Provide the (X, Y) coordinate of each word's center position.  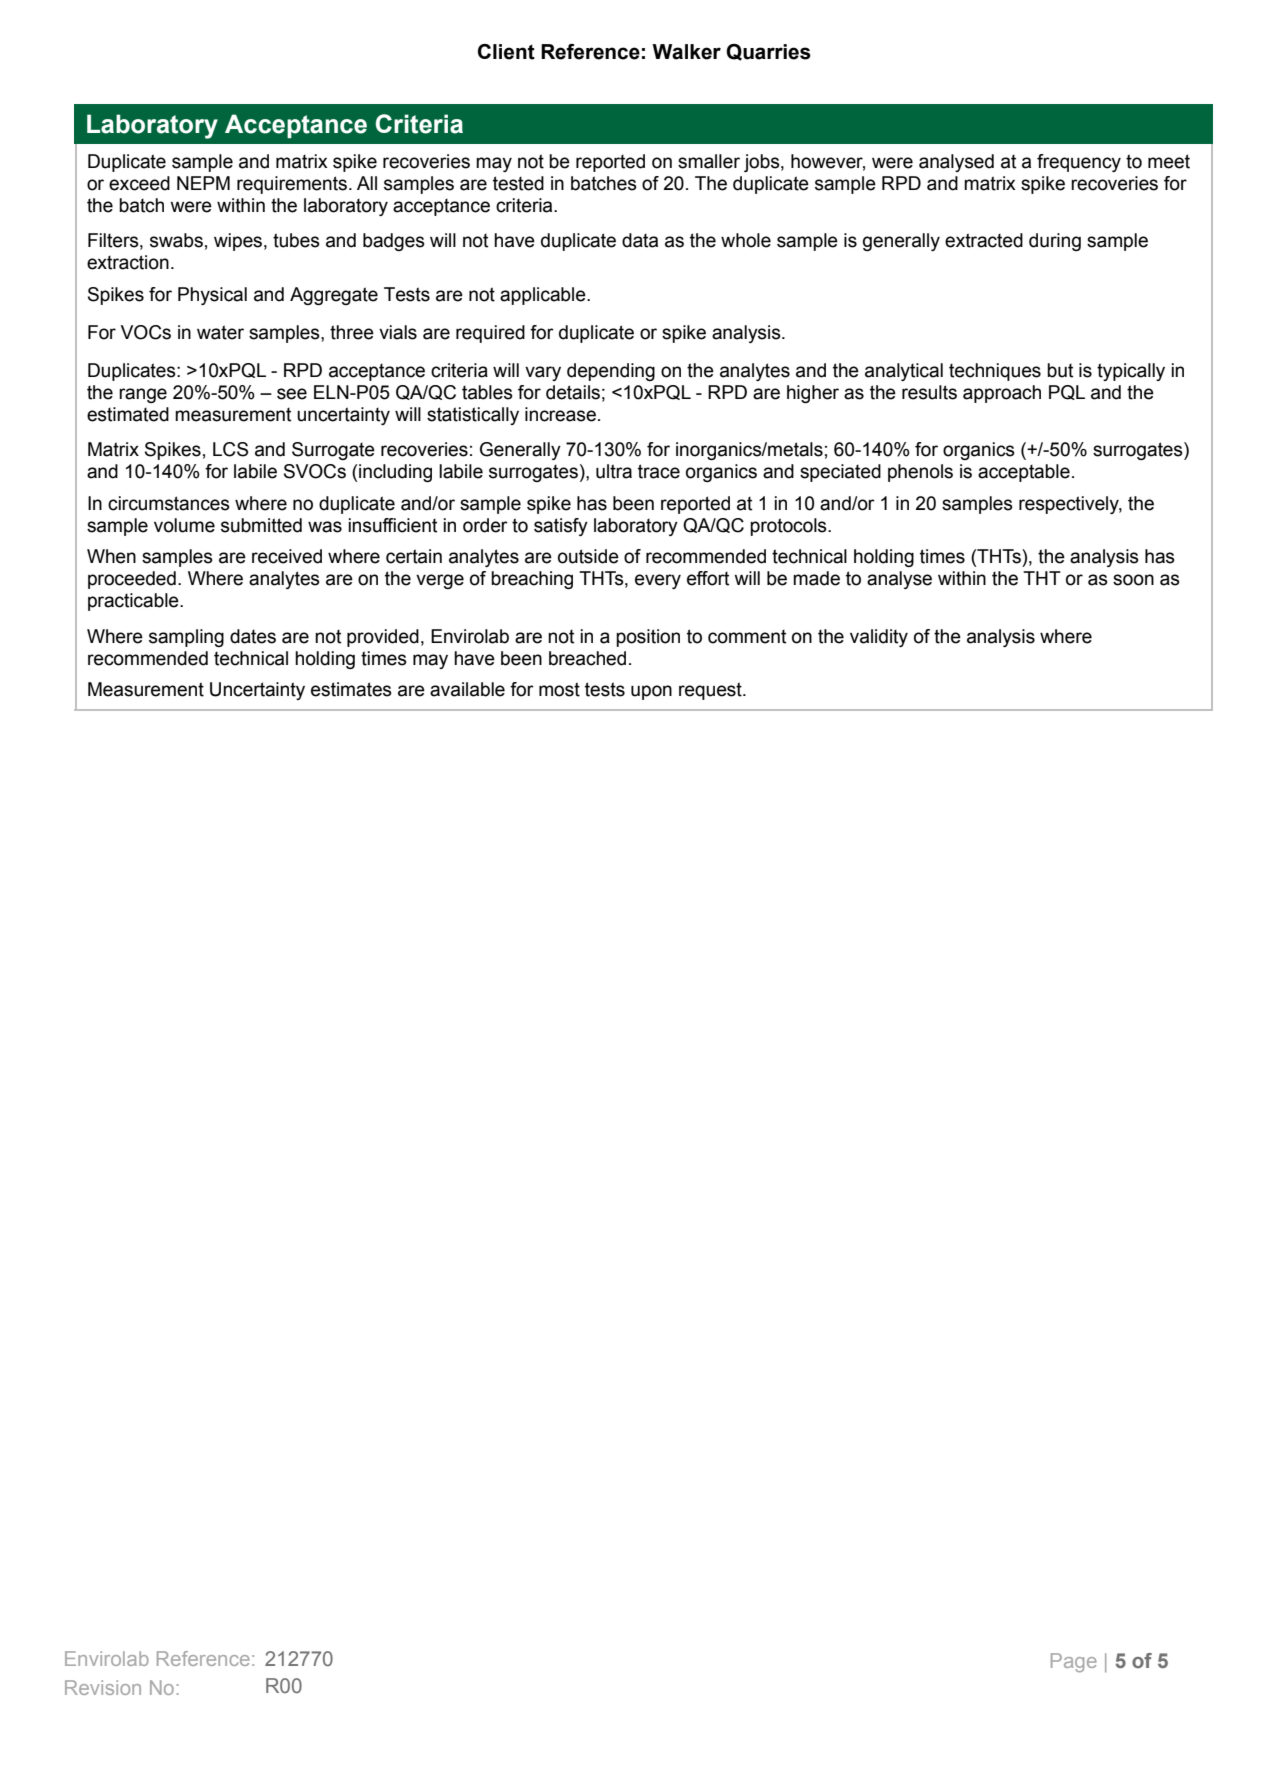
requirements (292, 185)
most (559, 689)
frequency (1079, 163)
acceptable (1024, 473)
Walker (686, 52)
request (711, 691)
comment (747, 637)
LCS (230, 449)
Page (1074, 1662)
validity (879, 638)
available (467, 689)
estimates (351, 689)
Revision (103, 1687)
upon (651, 692)
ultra (614, 471)
